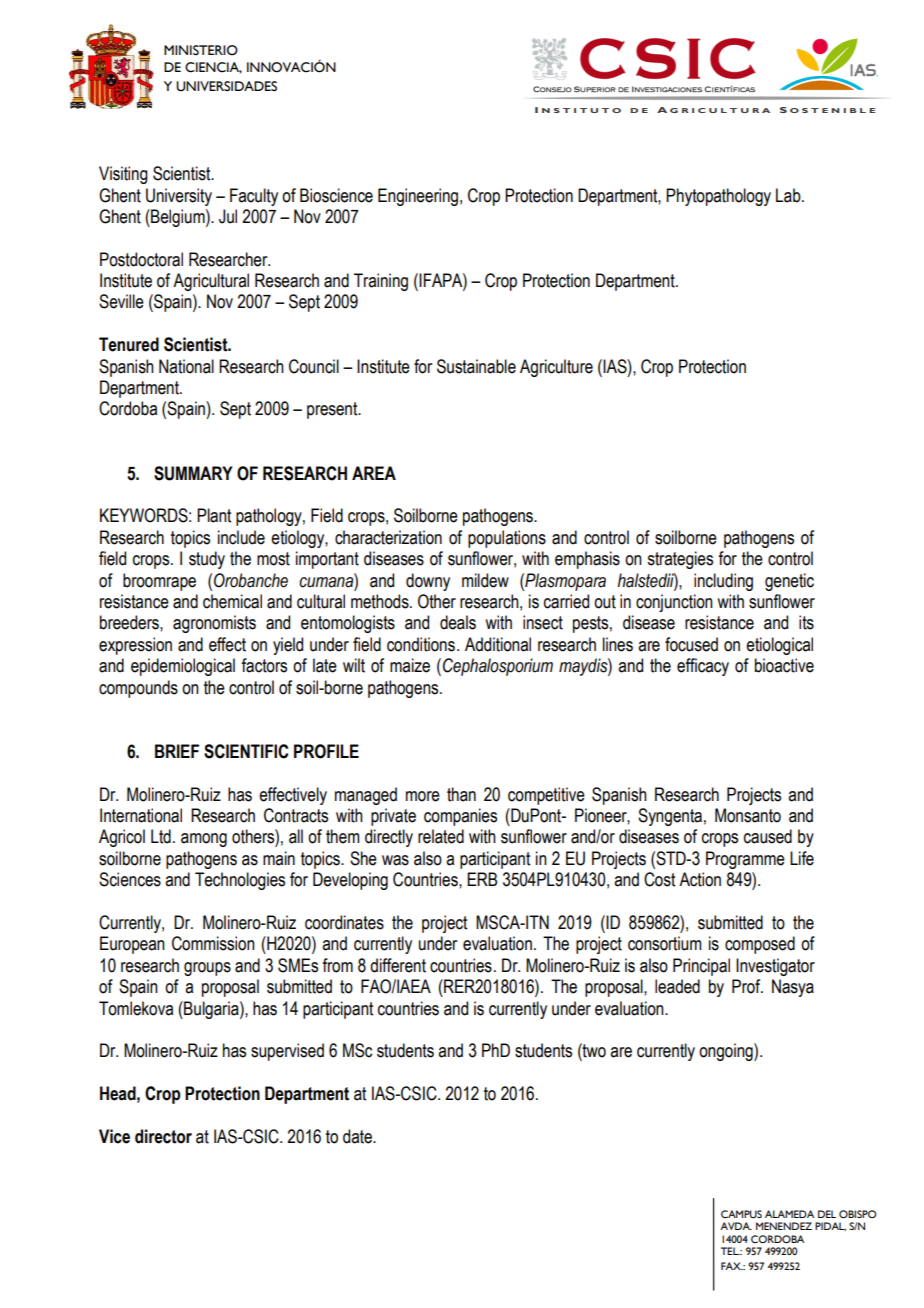 The width and height of the document is (924, 1308). I want to click on populations, so click(507, 539).
